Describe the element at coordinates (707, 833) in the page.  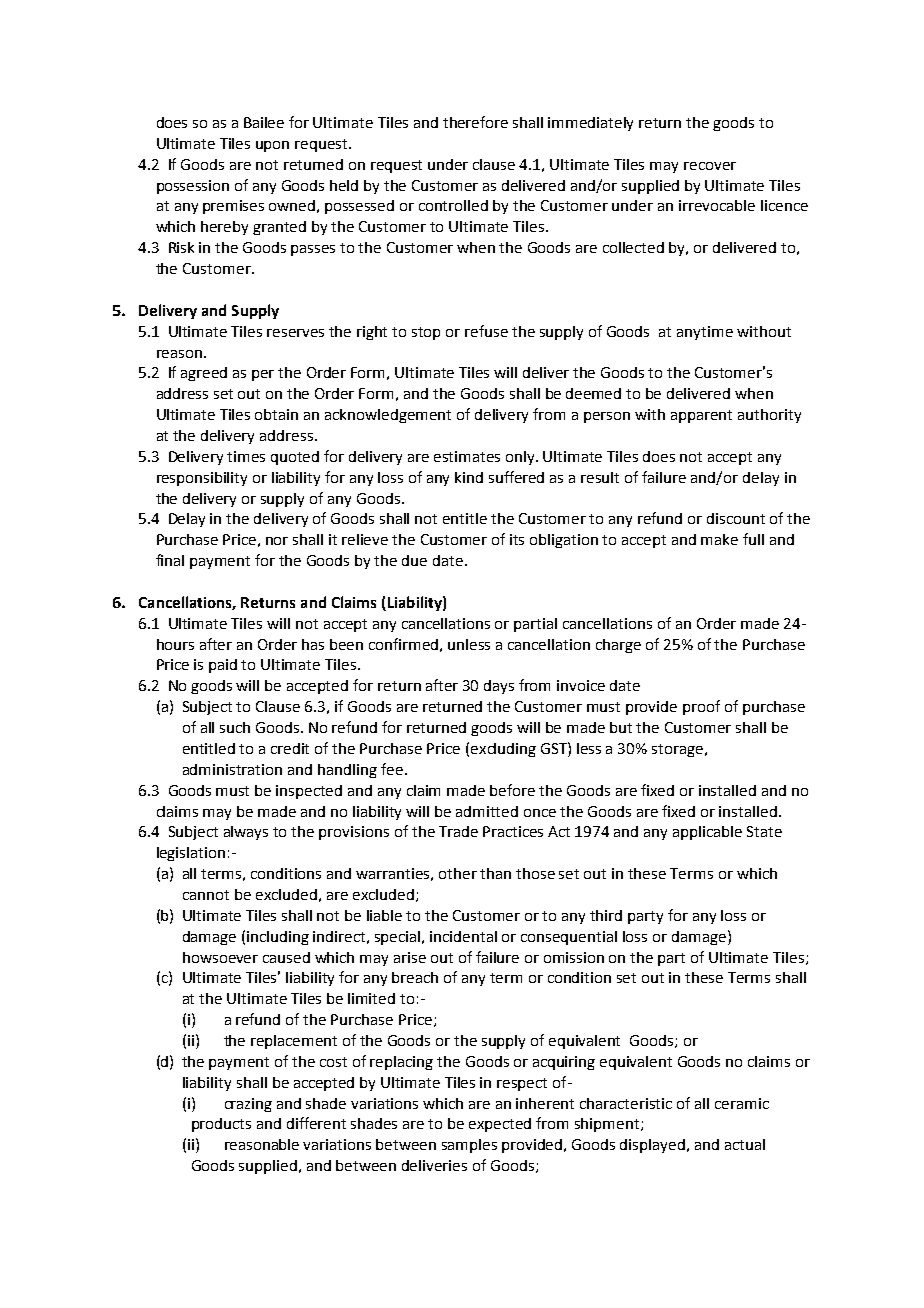
I see `applicable` at that location.
